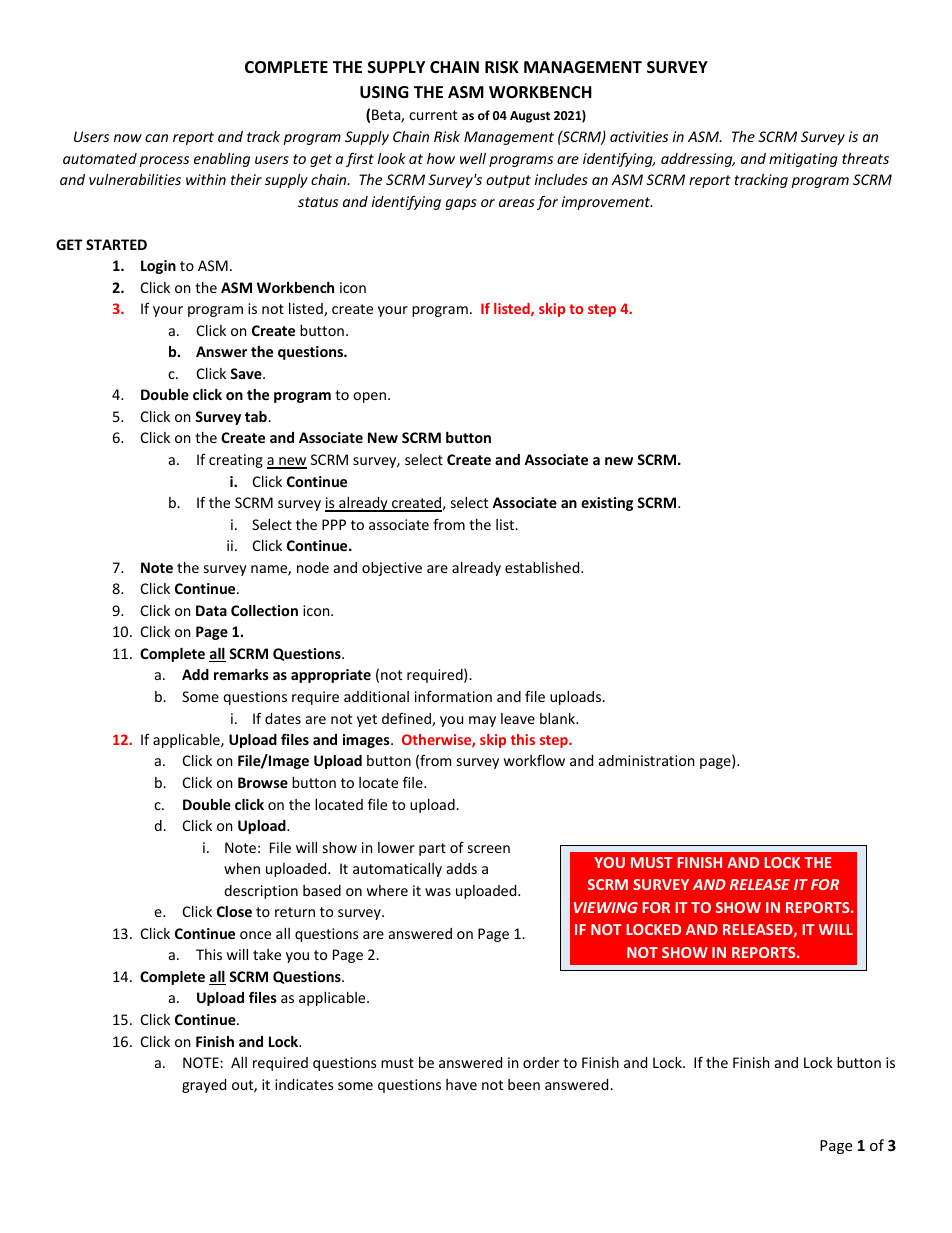 This page has height=1233, width=952. Describe the element at coordinates (646, 760) in the page. I see `administration` at that location.
